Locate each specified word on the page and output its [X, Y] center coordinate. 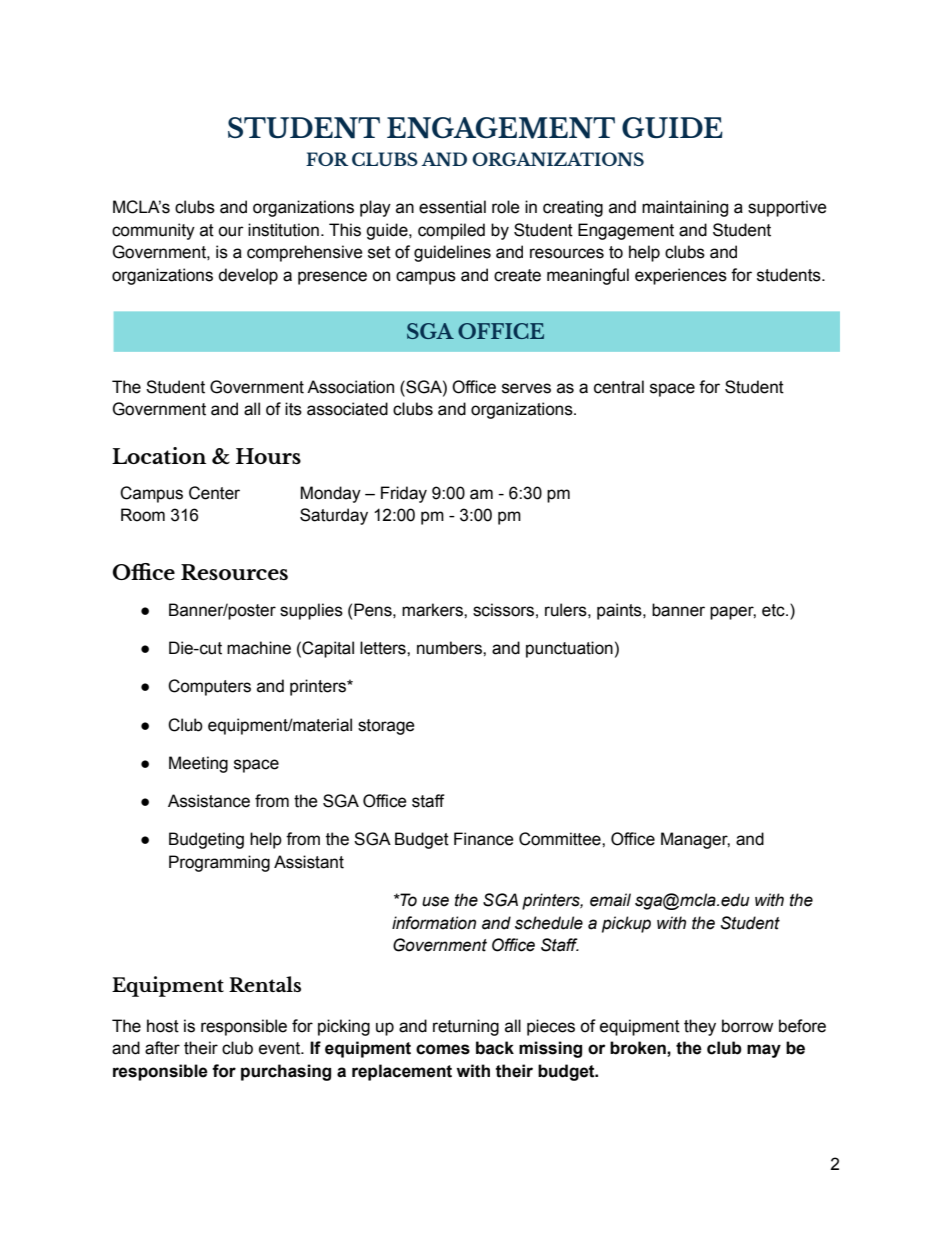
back [495, 1048]
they [700, 1027]
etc [774, 610]
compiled [451, 231]
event [281, 1048]
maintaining [685, 208]
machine [259, 648]
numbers [450, 648]
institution [283, 230]
